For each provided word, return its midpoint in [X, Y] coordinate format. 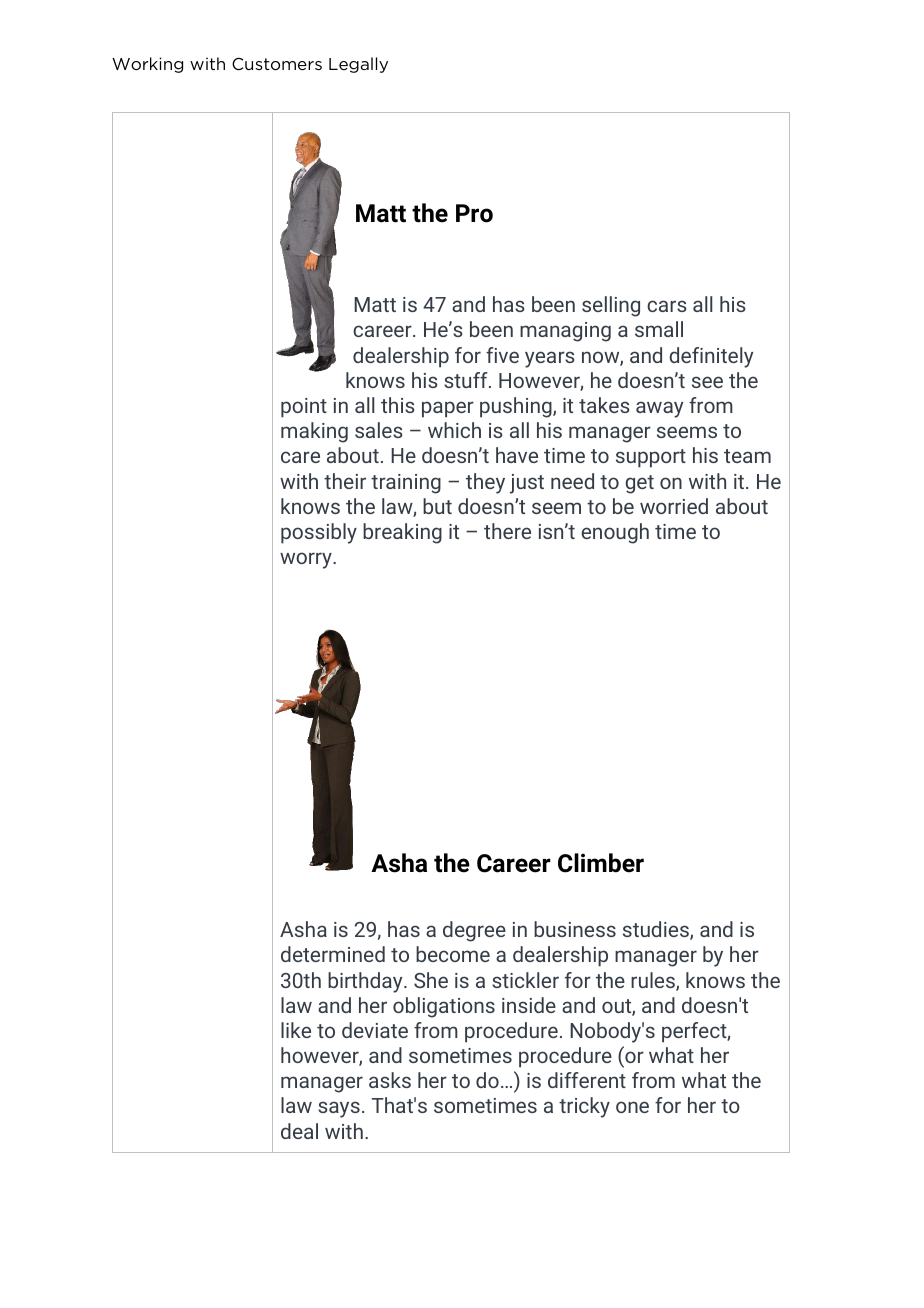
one [632, 1107]
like [296, 1030]
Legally [358, 65]
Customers [277, 64]
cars [667, 306]
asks [390, 1080]
